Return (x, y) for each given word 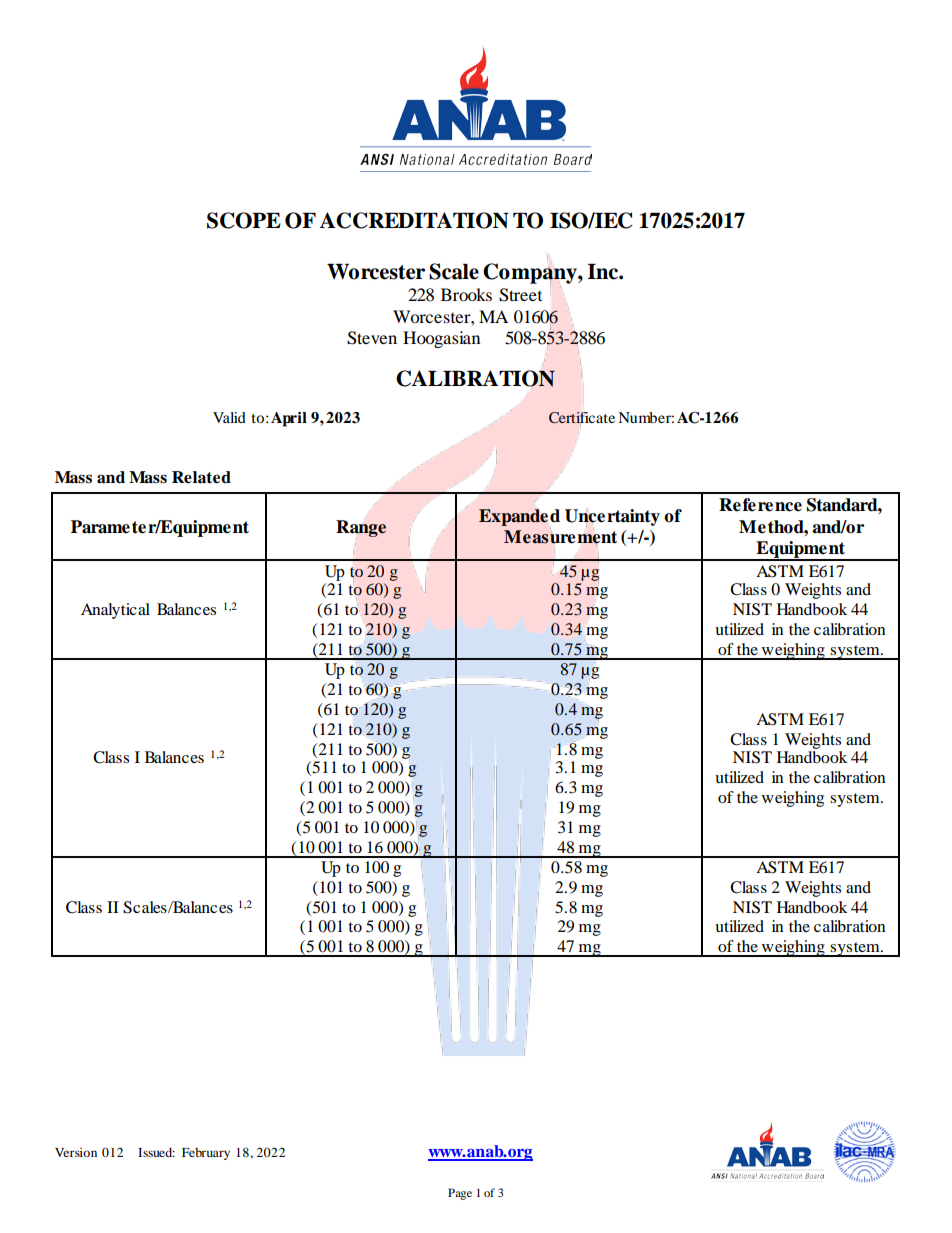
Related (201, 477)
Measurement (560, 537)
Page (460, 1194)
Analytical (115, 611)
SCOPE (244, 220)
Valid (229, 417)
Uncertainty (612, 518)
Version (76, 1152)
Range (361, 528)
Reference (760, 505)
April (289, 419)
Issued (156, 1152)
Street (520, 295)
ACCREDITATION (414, 220)
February (206, 1154)
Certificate (582, 419)
